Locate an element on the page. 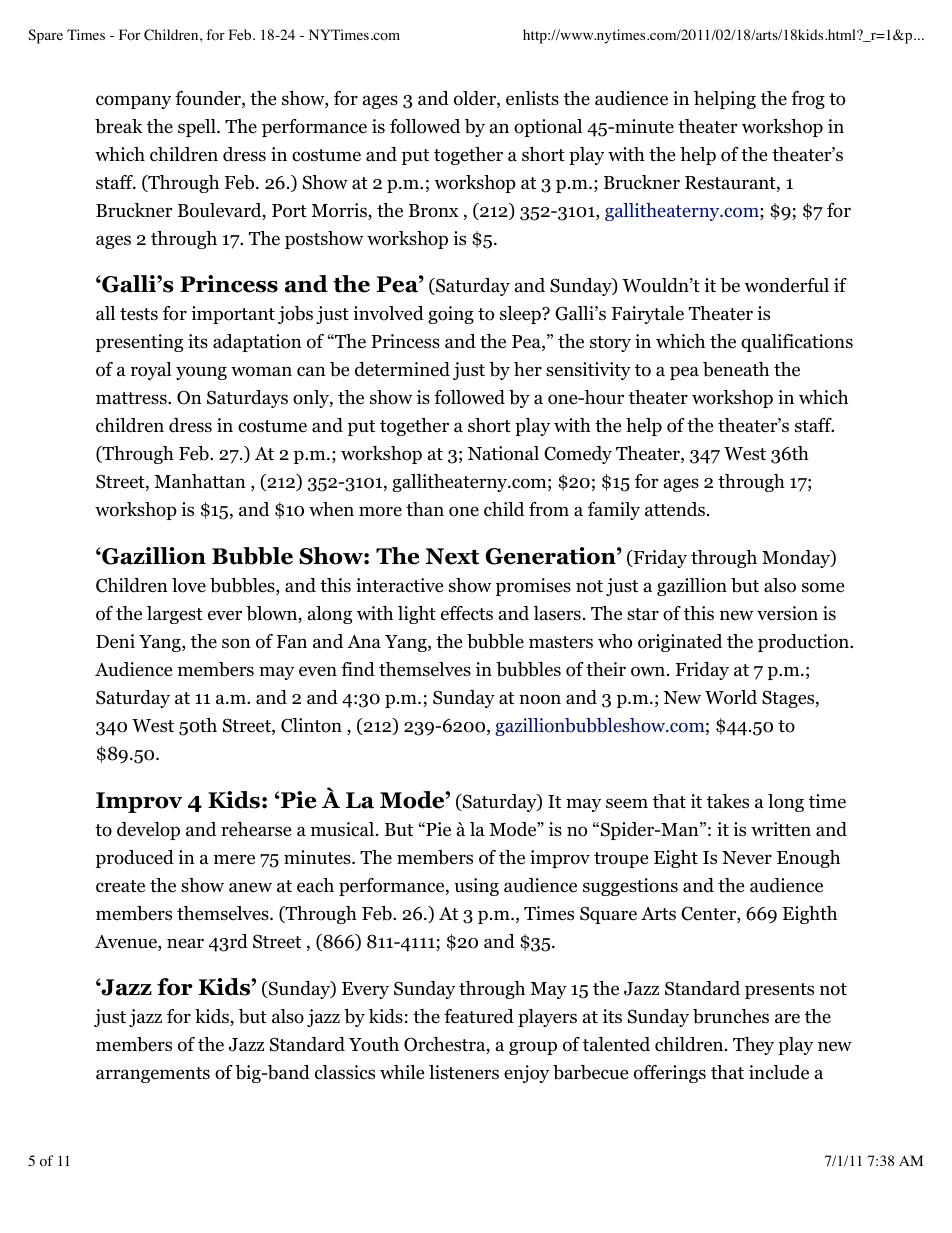 The image size is (952, 1233). frog is located at coordinates (808, 100).
